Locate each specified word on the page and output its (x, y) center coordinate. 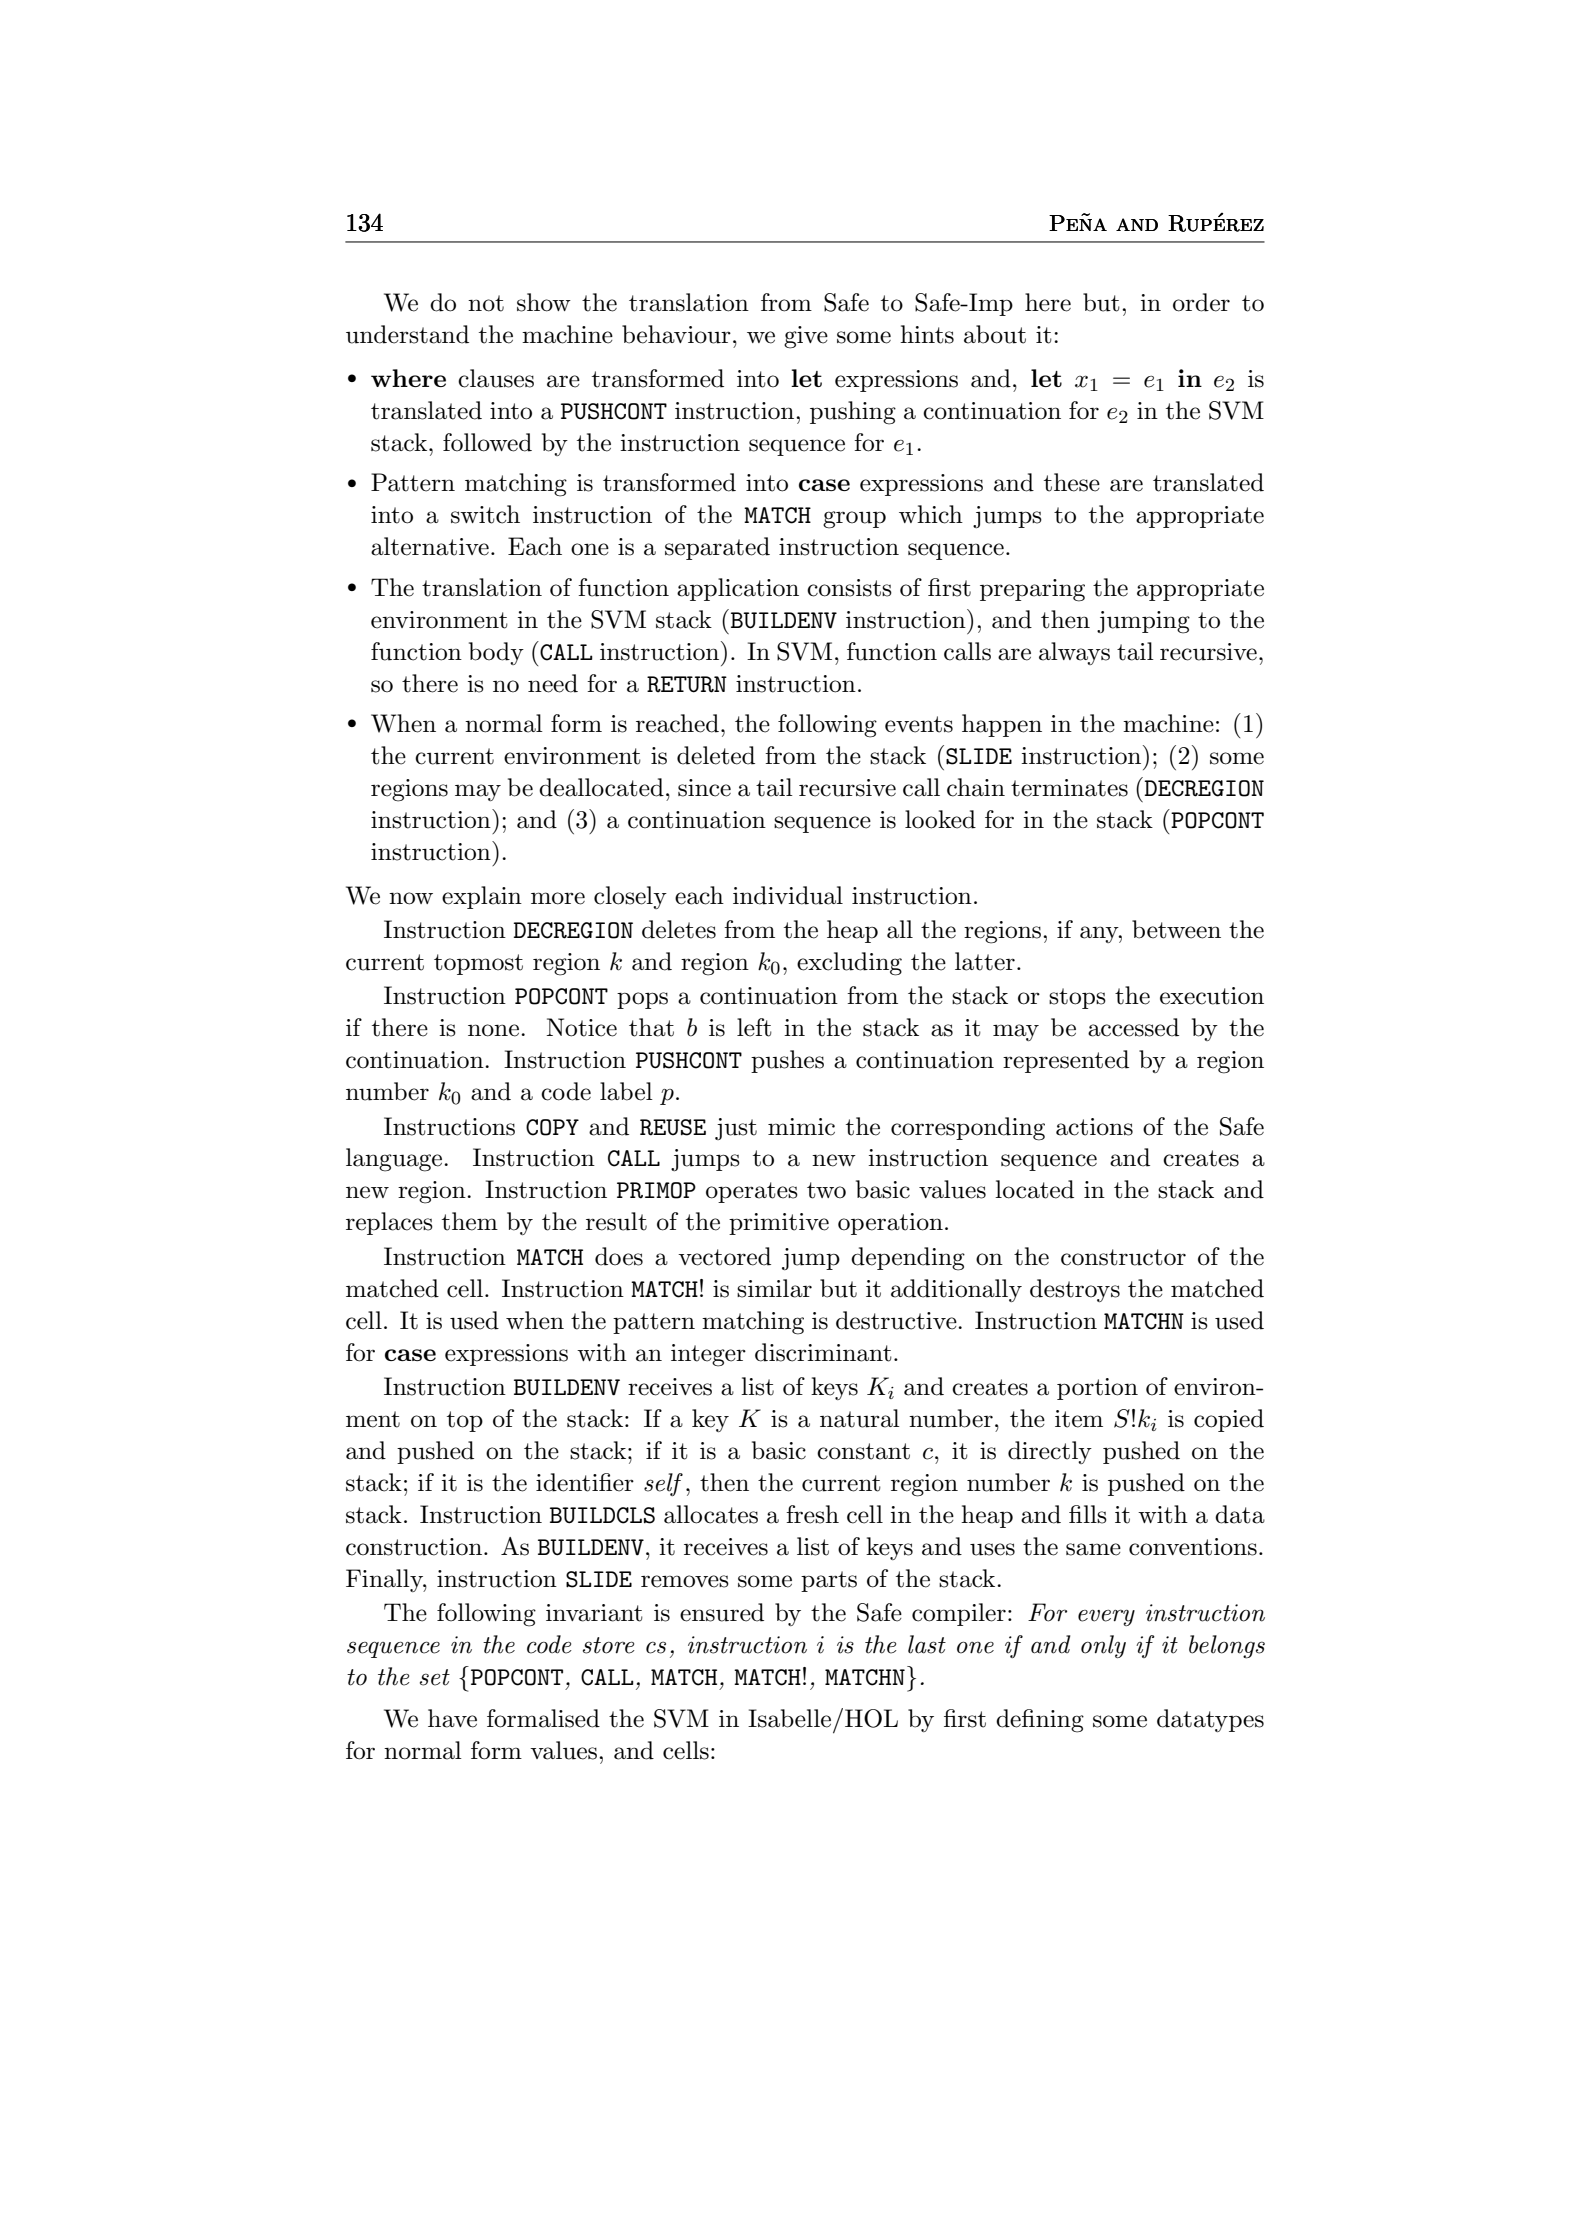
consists (849, 588)
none (493, 1030)
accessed (1133, 1027)
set (435, 1677)
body (496, 653)
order (1201, 302)
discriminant (823, 1352)
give (806, 337)
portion (1097, 1389)
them (470, 1221)
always (1074, 653)
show (544, 302)
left (754, 1027)
